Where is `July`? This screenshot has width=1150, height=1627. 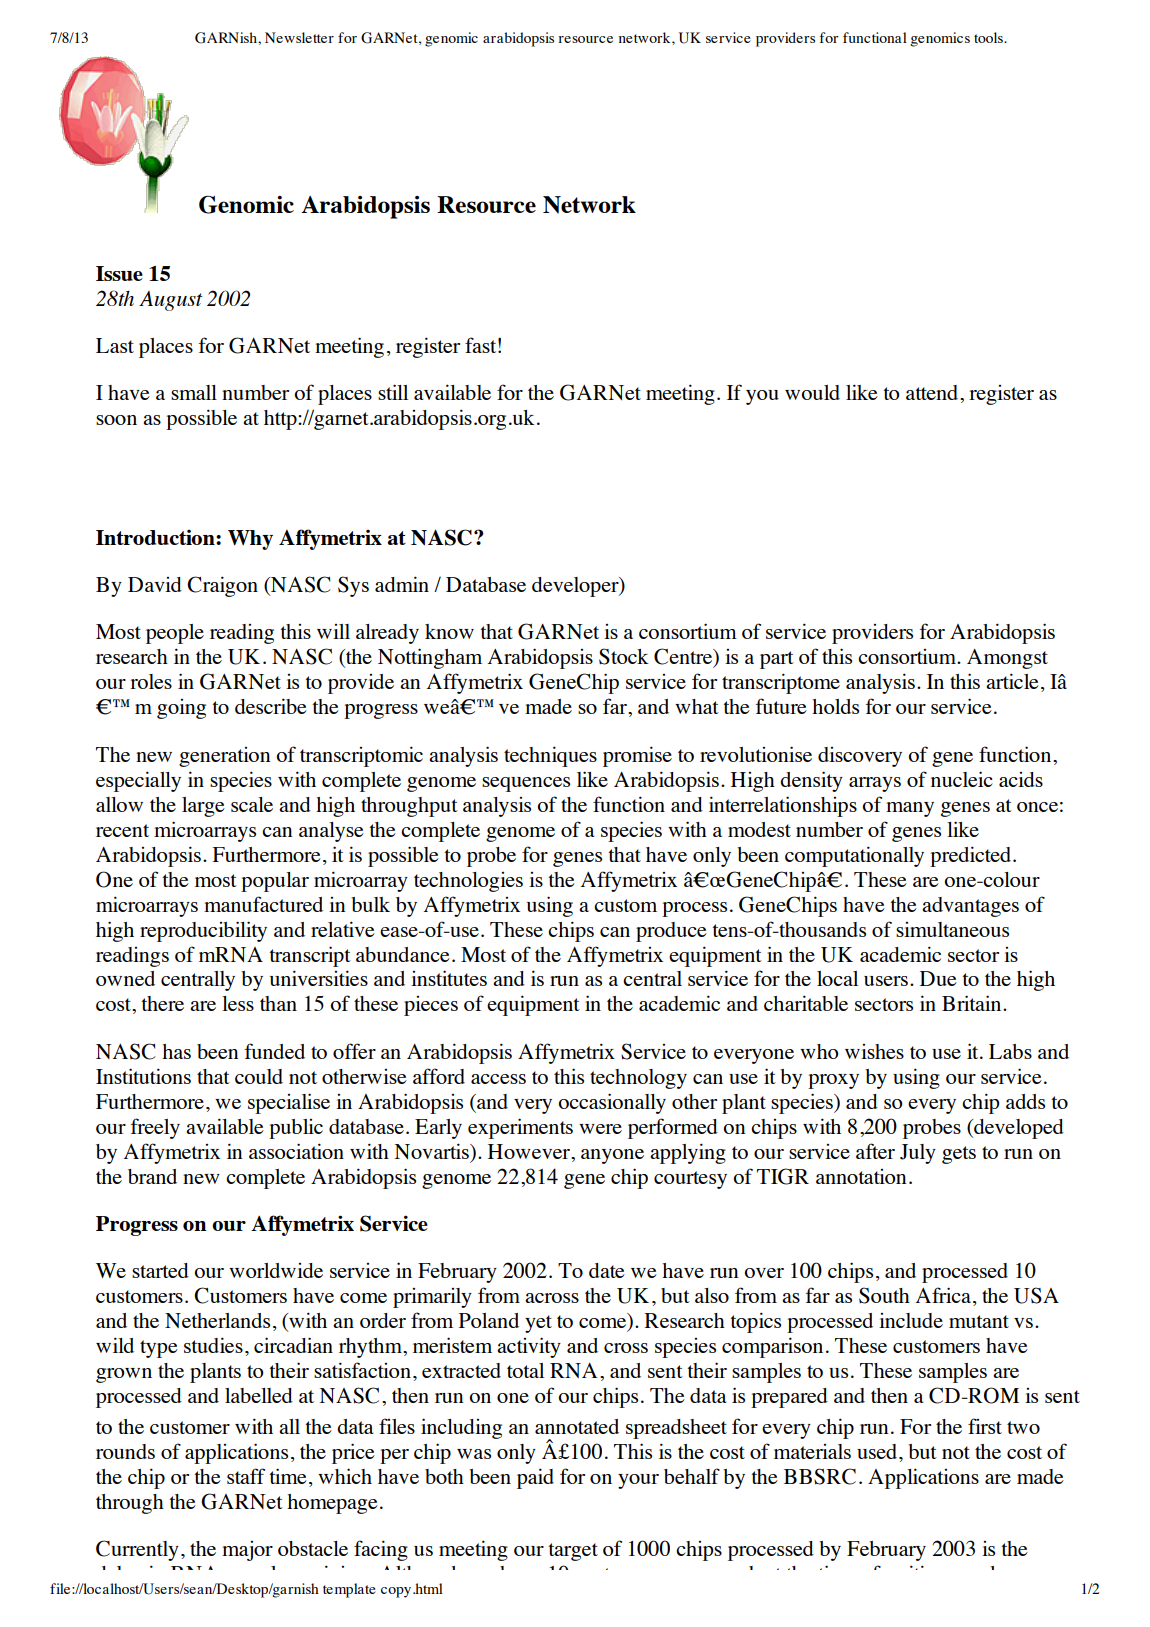 July is located at coordinates (918, 1154).
